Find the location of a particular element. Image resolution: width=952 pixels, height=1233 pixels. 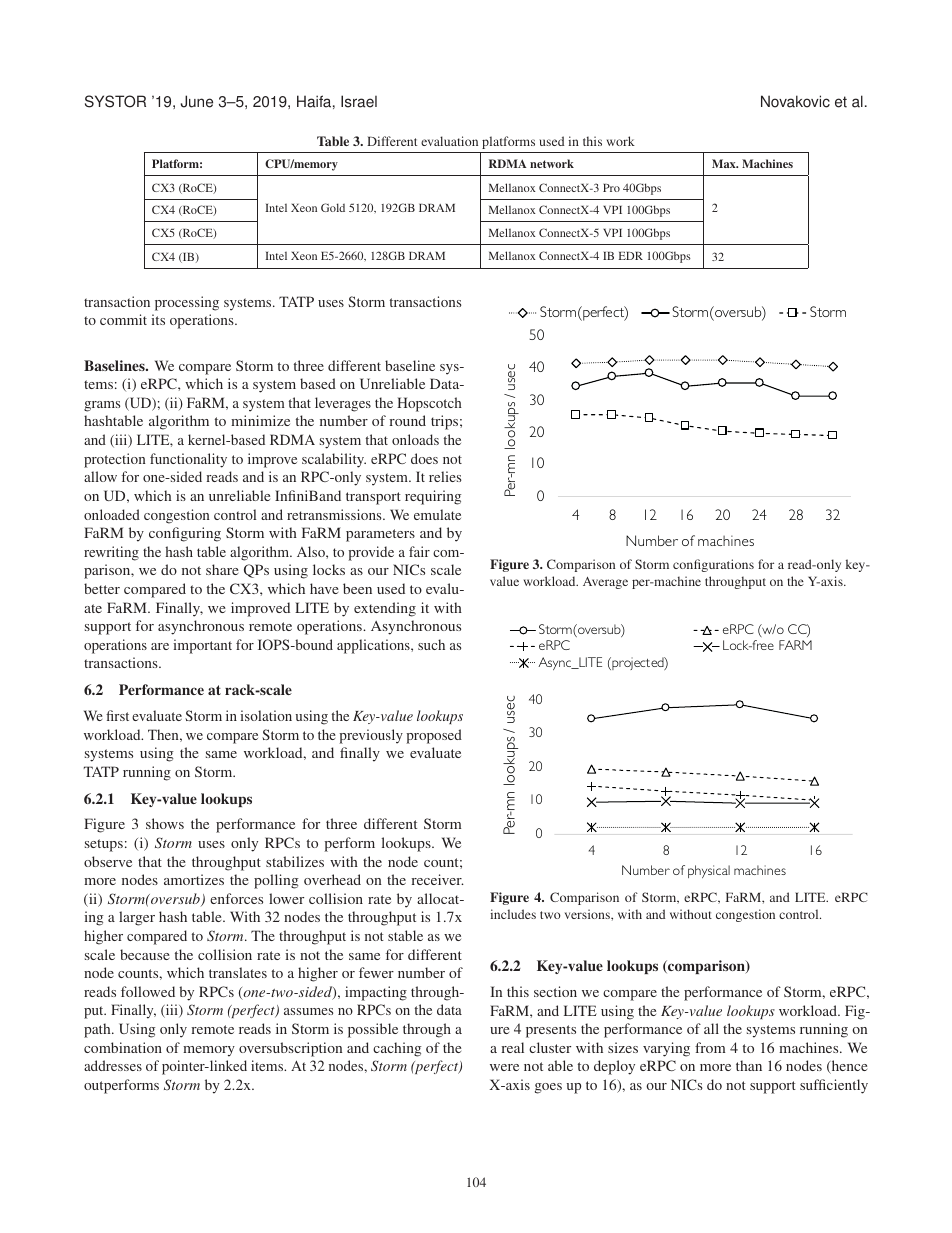

Israel is located at coordinates (359, 101).
